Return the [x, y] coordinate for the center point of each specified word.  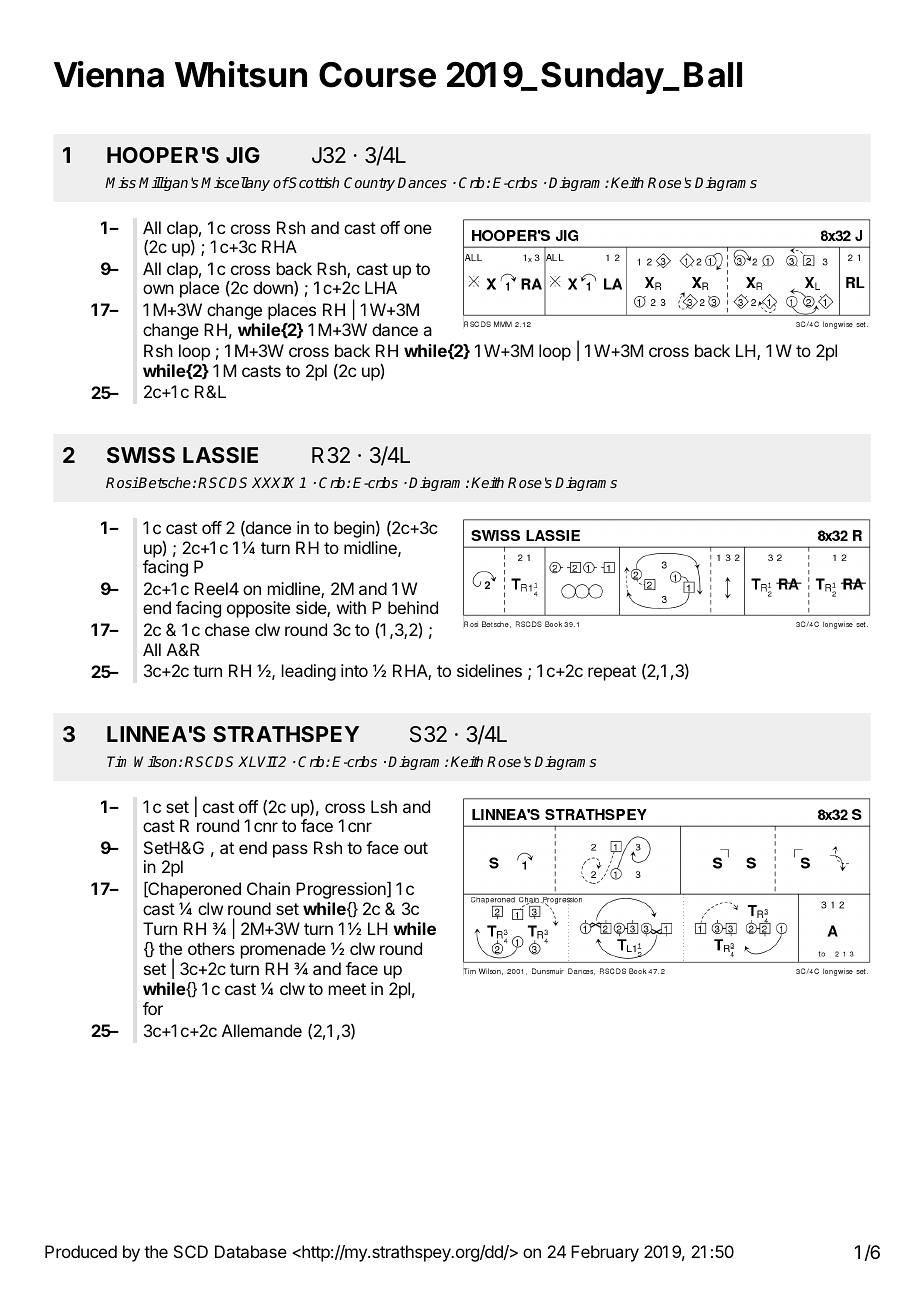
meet [347, 989]
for [153, 1008]
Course [377, 75]
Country [371, 184]
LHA [381, 287]
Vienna [109, 74]
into [354, 670]
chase [227, 629]
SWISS [141, 455]
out [416, 848]
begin [354, 529]
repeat [612, 673]
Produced [81, 1251]
